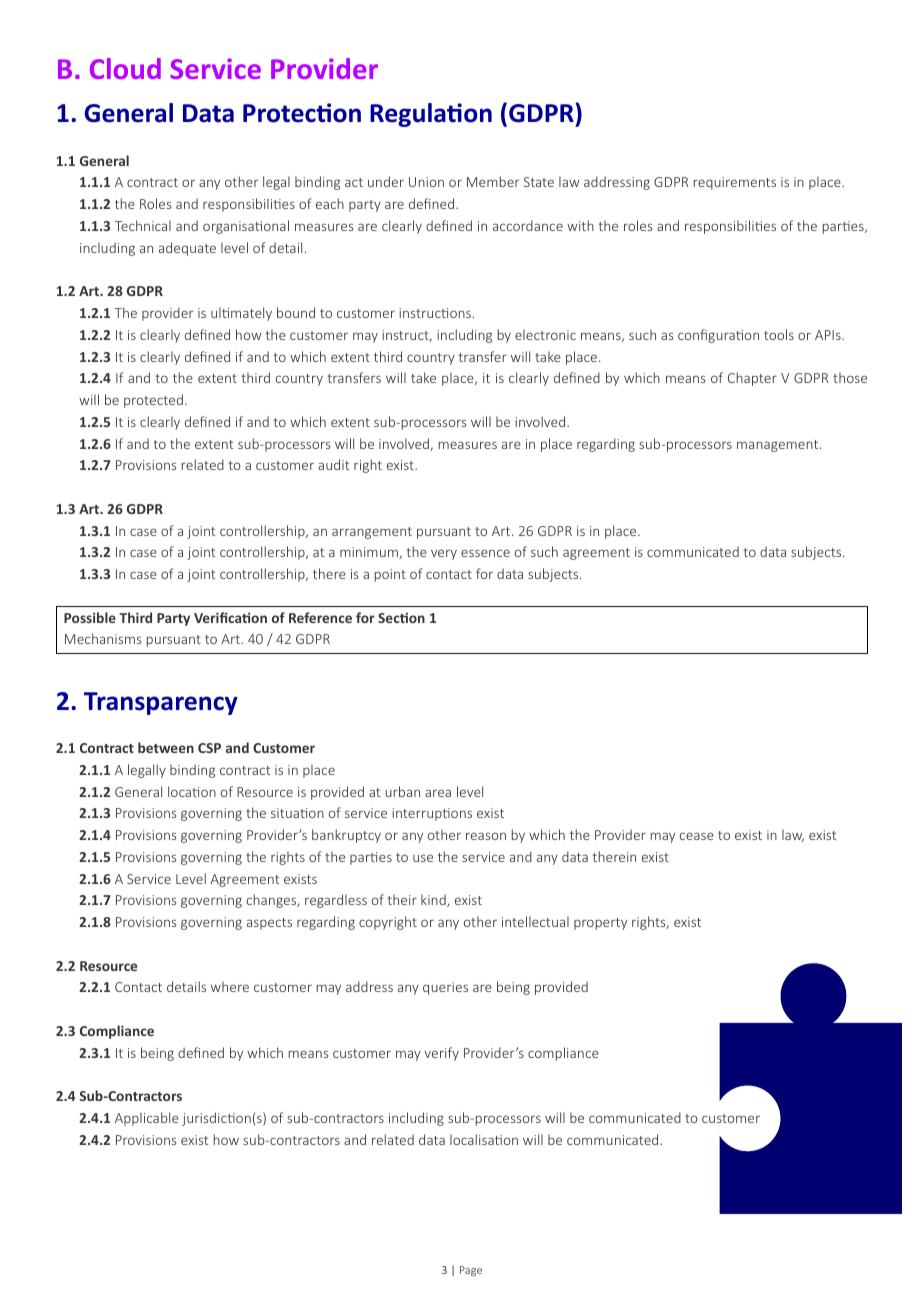  I want to click on Transparency, so click(161, 703).
